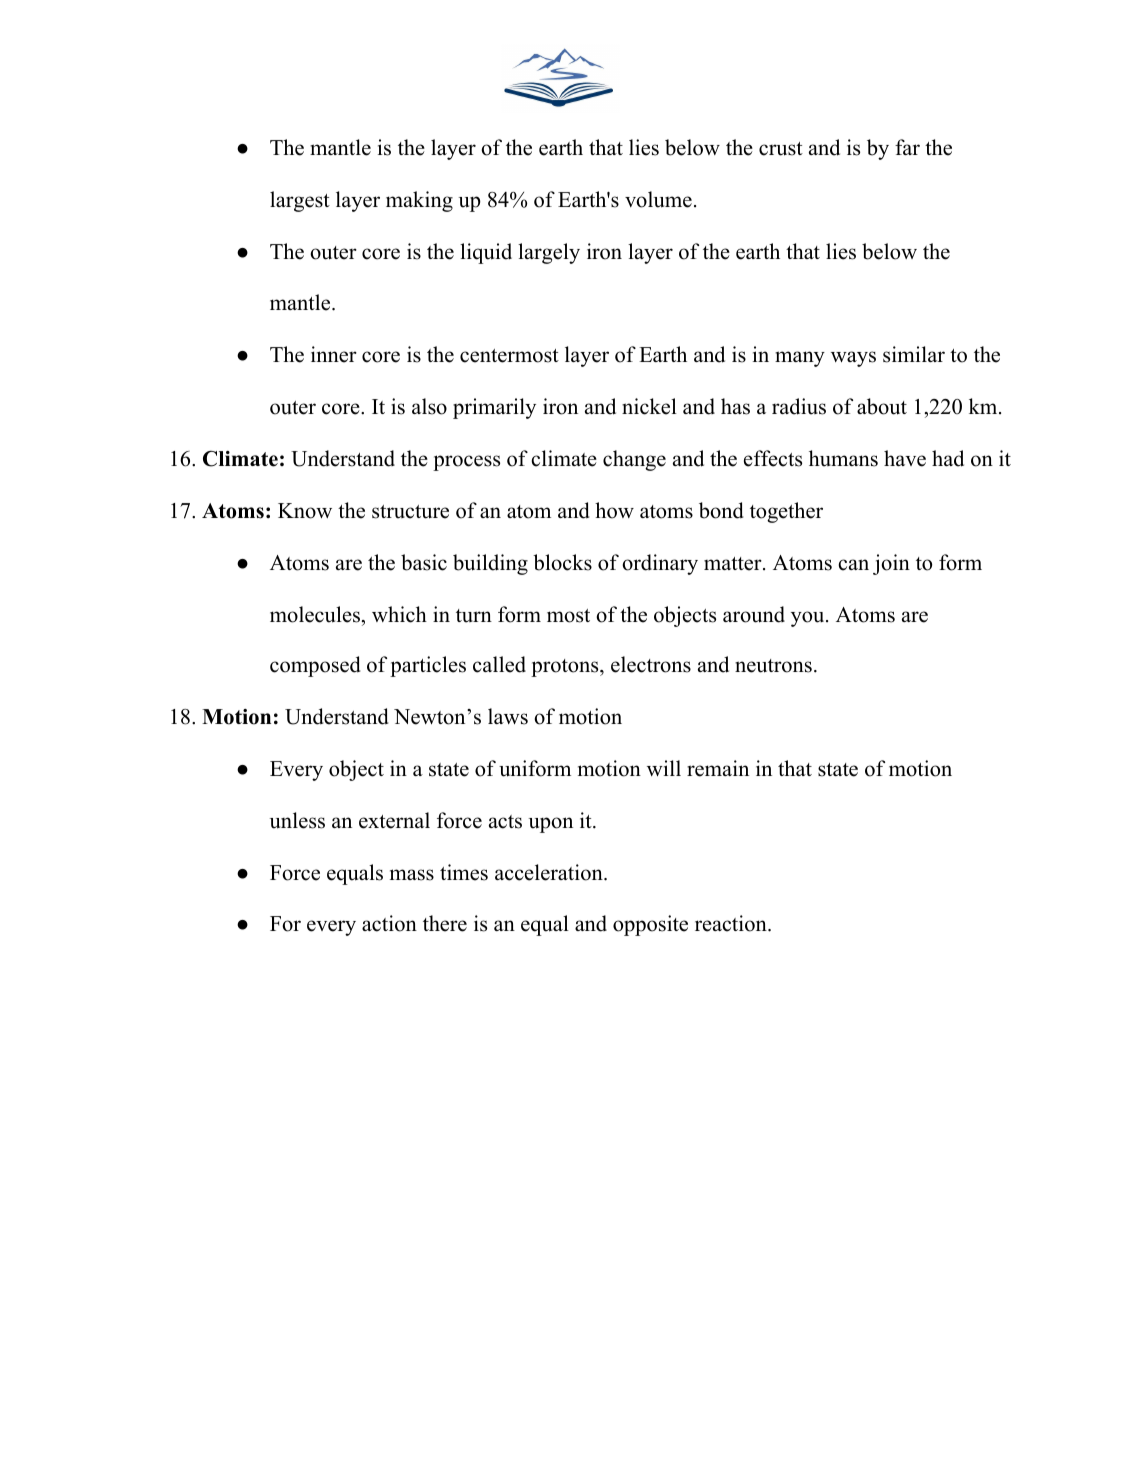 The width and height of the page is (1146, 1483). Describe the element at coordinates (634, 460) in the page. I see `change` at that location.
